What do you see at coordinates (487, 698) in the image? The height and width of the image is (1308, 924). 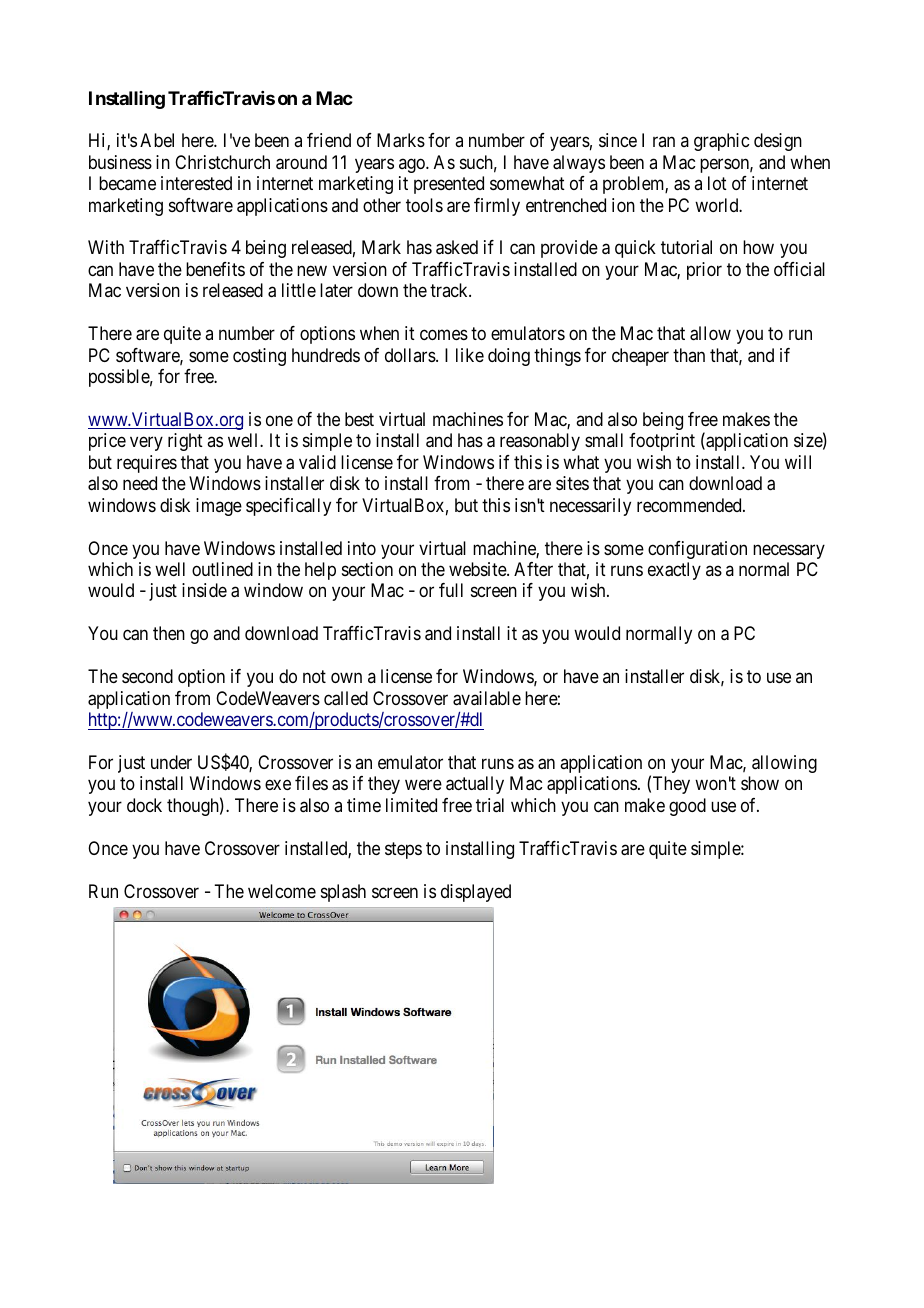 I see `available` at bounding box center [487, 698].
